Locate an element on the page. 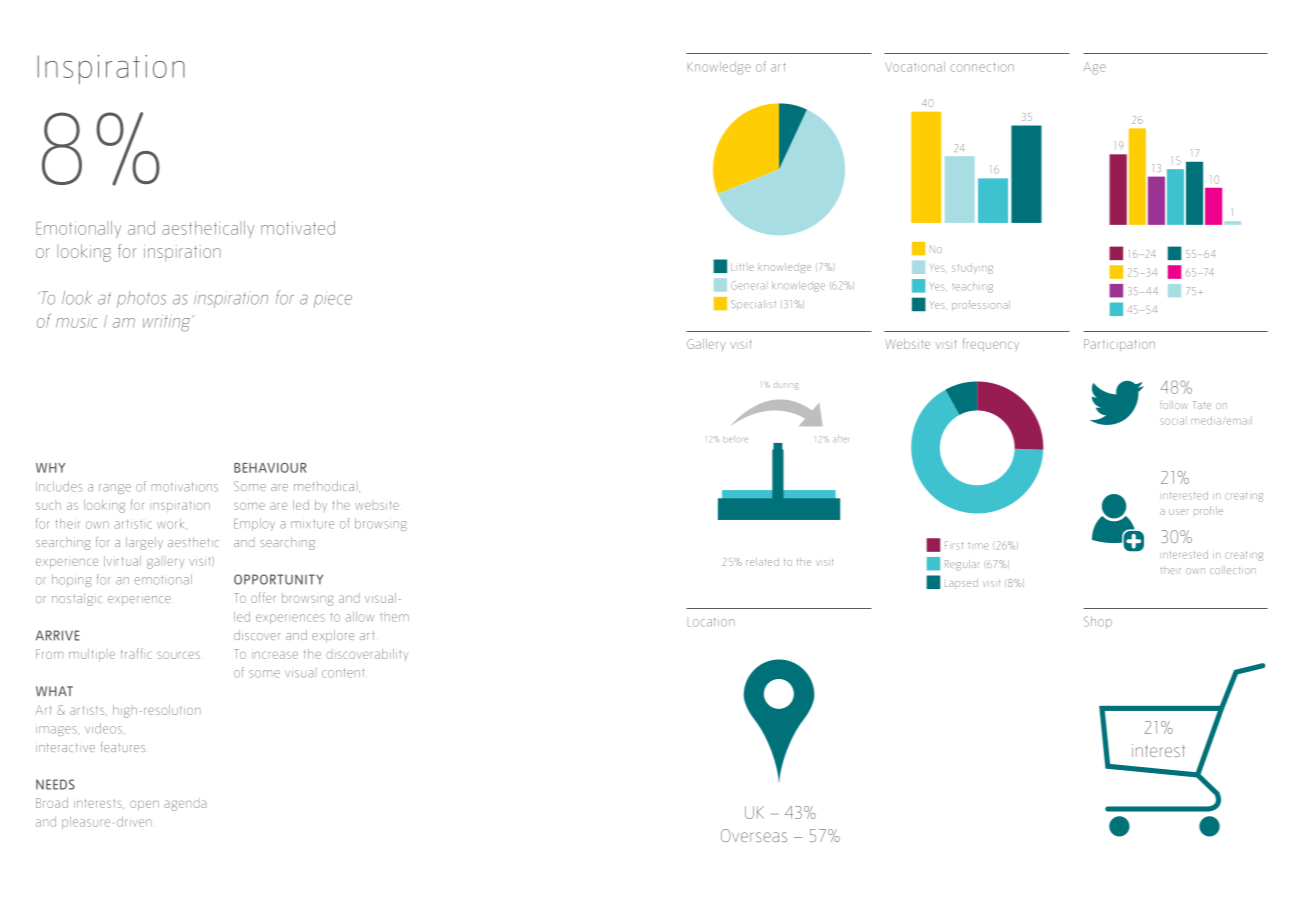 This page has width=1303, height=924. studying is located at coordinates (972, 268).
